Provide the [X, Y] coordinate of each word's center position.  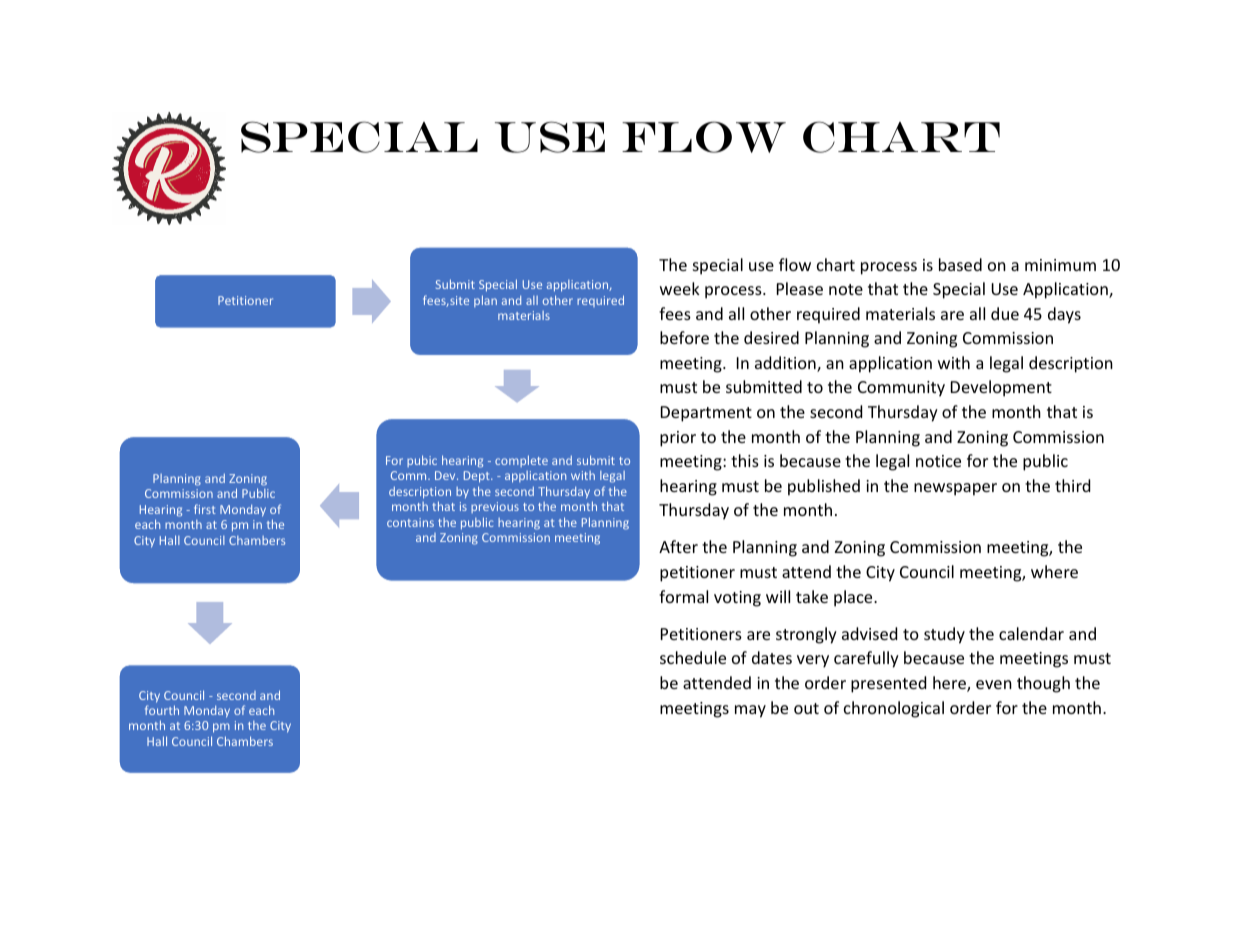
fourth [162, 710]
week [680, 288]
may [750, 711]
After [678, 546]
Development [1001, 388]
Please [800, 288]
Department [706, 414]
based [960, 264]
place [854, 598]
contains [410, 522]
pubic [422, 461]
